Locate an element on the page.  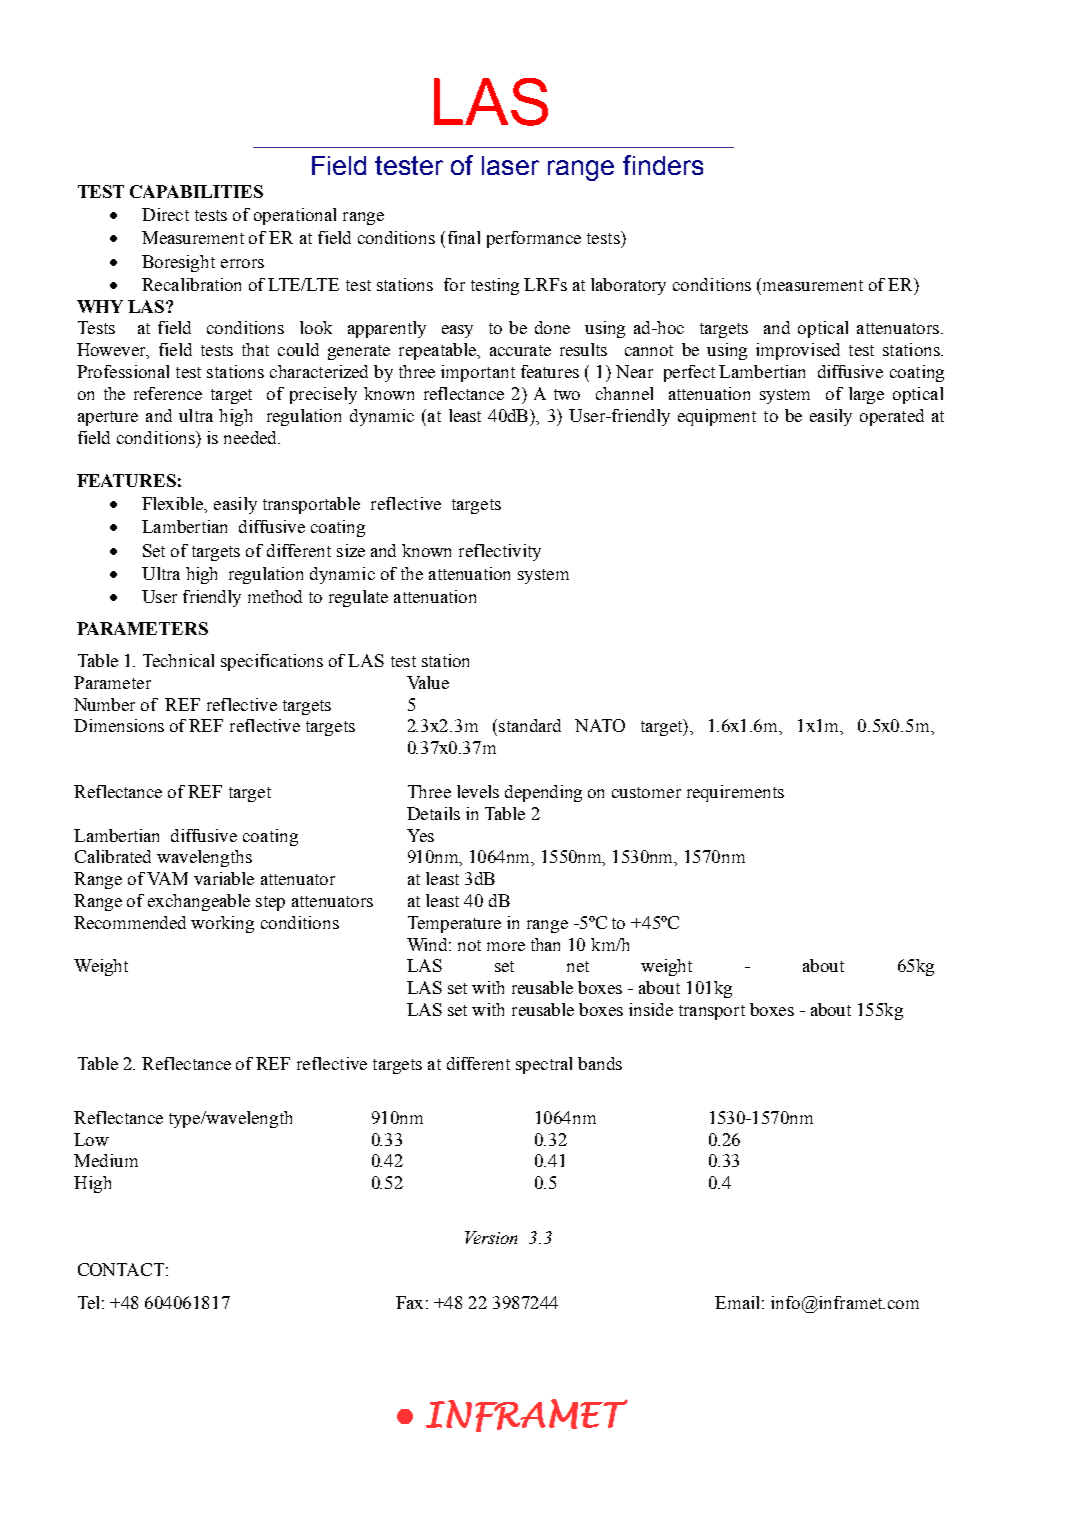
Flexible is located at coordinates (174, 505).
